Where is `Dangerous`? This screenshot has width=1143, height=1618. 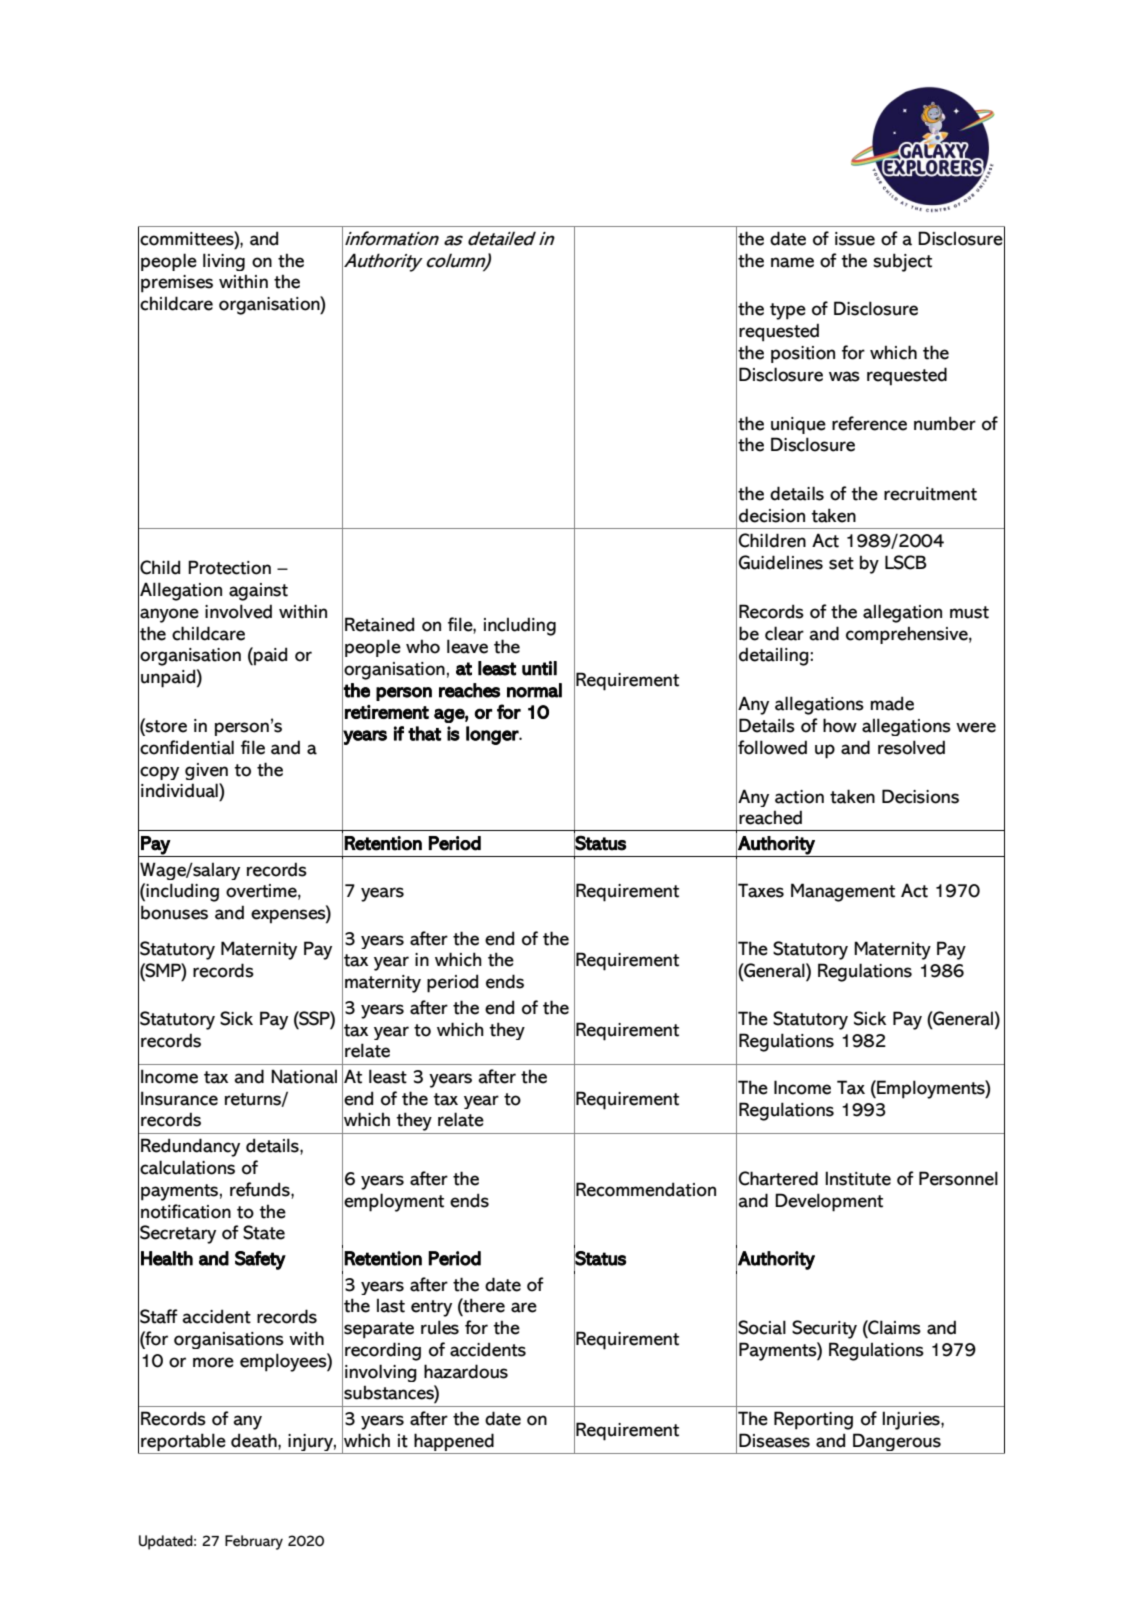
Dangerous is located at coordinates (897, 1443).
